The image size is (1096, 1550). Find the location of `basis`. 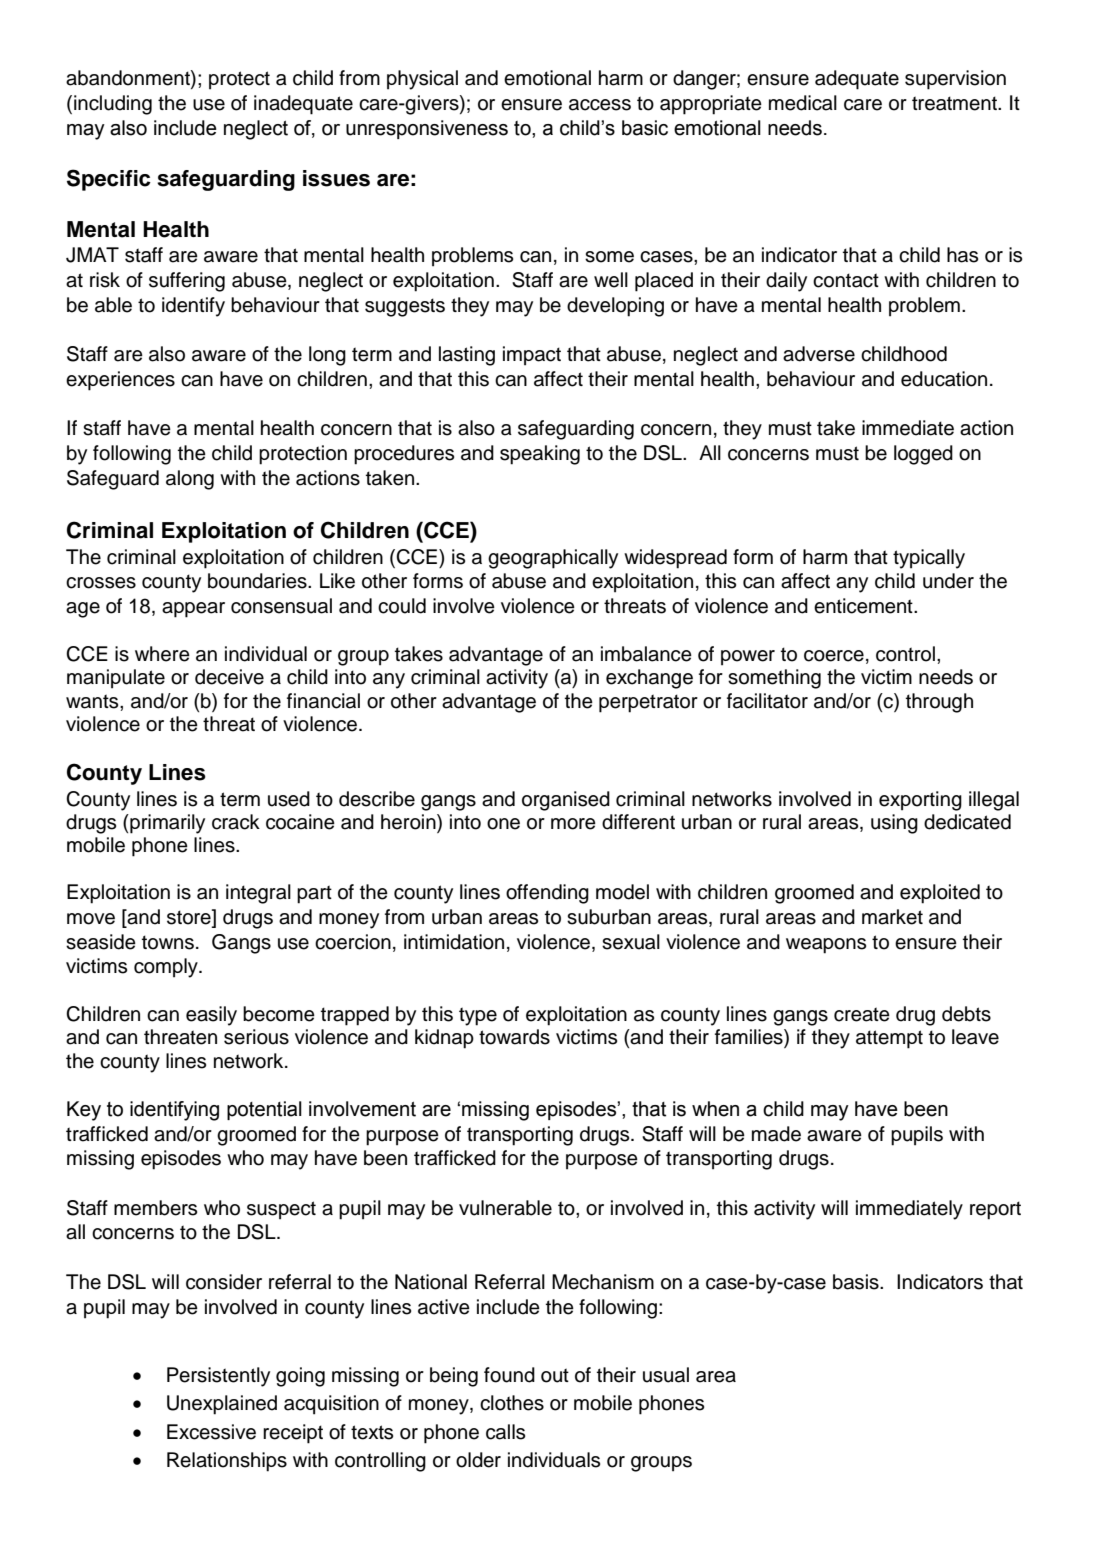

basis is located at coordinates (857, 1282).
